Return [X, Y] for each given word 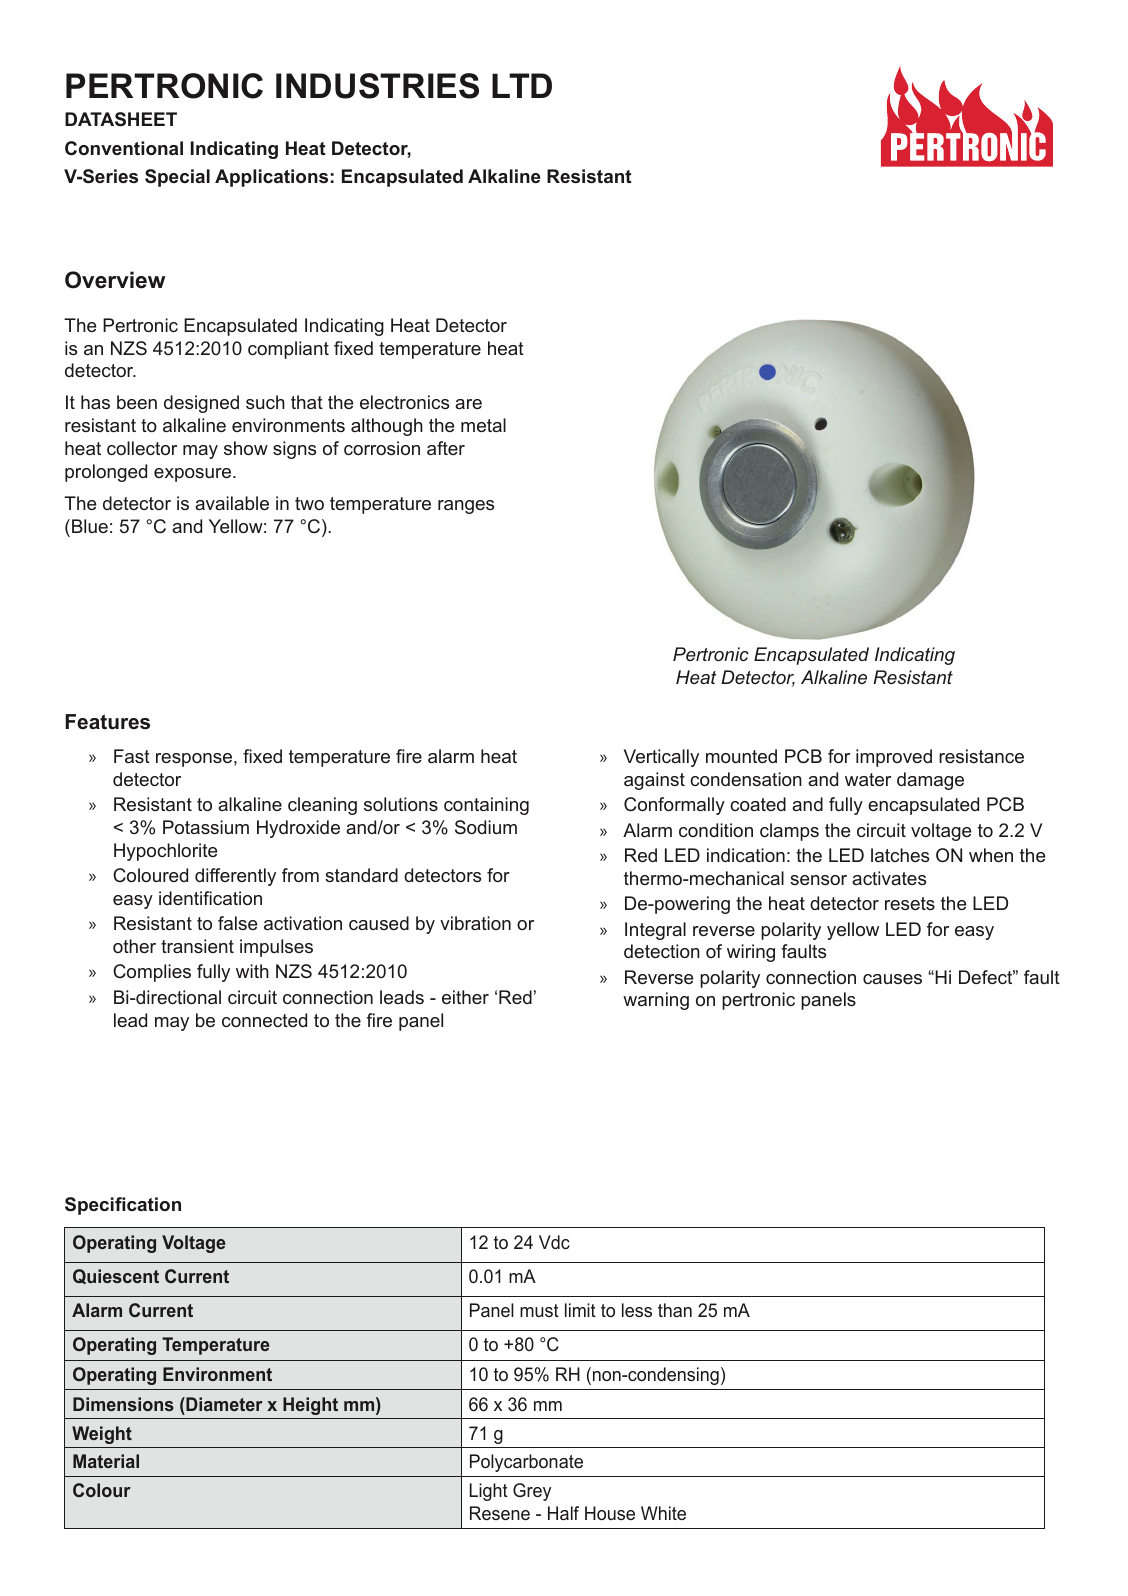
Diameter [223, 1404]
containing [486, 806]
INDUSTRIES [377, 86]
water [868, 779]
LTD [522, 85]
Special [177, 178]
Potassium [206, 827]
